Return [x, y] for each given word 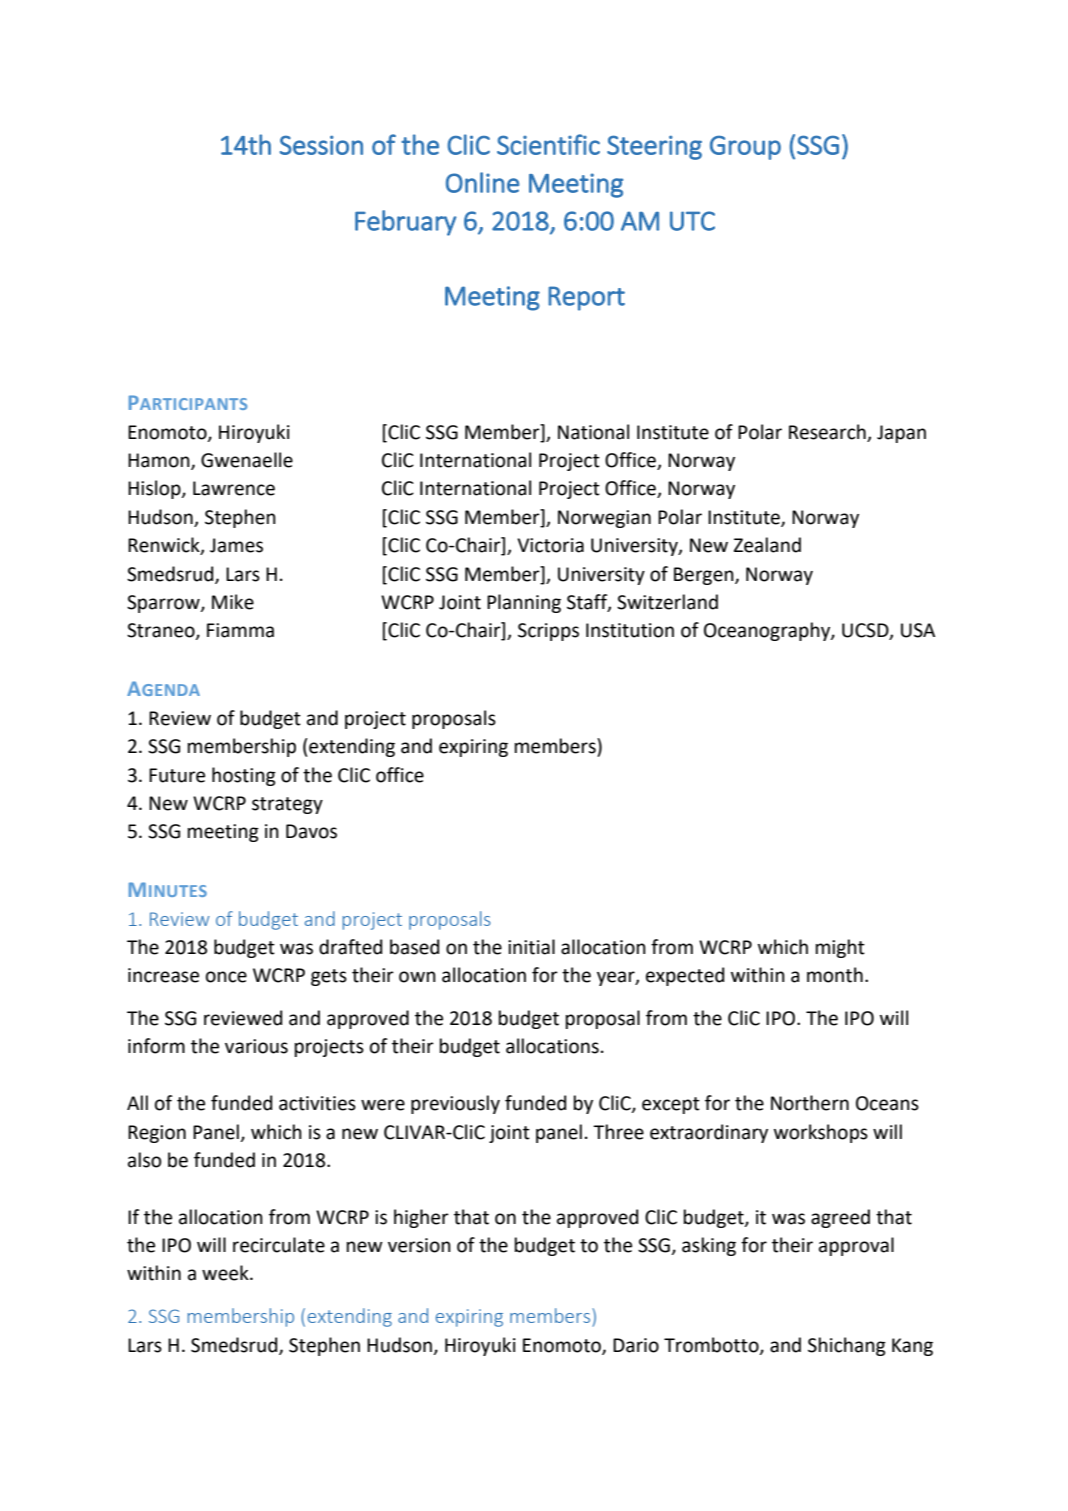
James [236, 545]
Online [482, 182]
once [226, 977]
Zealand [767, 545]
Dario [636, 1345]
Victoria [550, 545]
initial [531, 947]
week [226, 1273]
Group [745, 147]
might [840, 948]
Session [321, 145]
